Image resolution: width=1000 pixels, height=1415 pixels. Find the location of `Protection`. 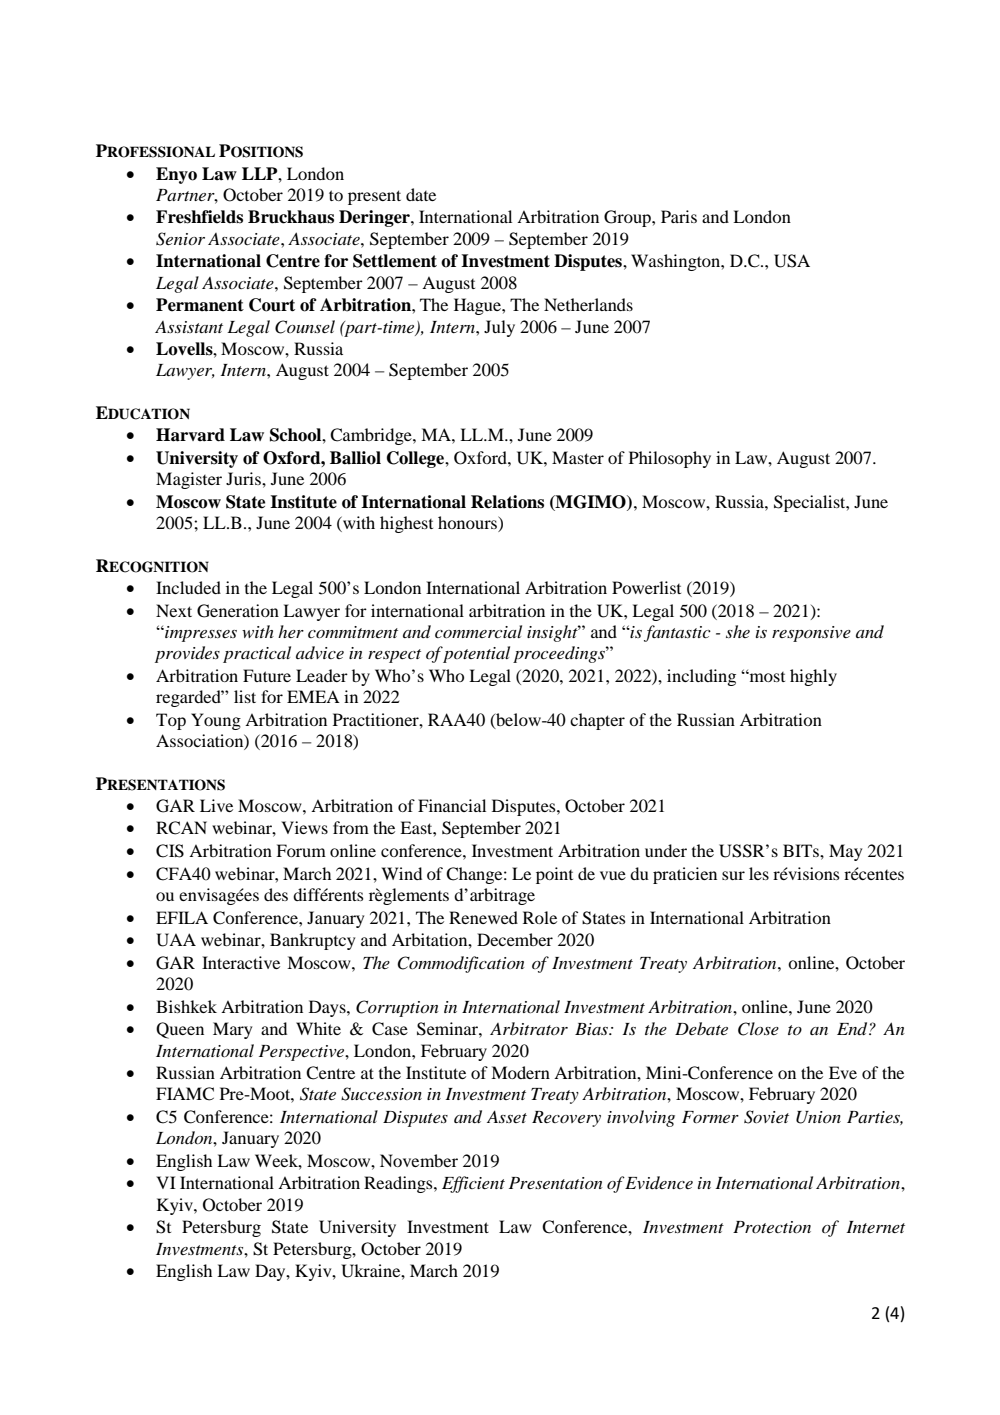

Protection is located at coordinates (772, 1227).
